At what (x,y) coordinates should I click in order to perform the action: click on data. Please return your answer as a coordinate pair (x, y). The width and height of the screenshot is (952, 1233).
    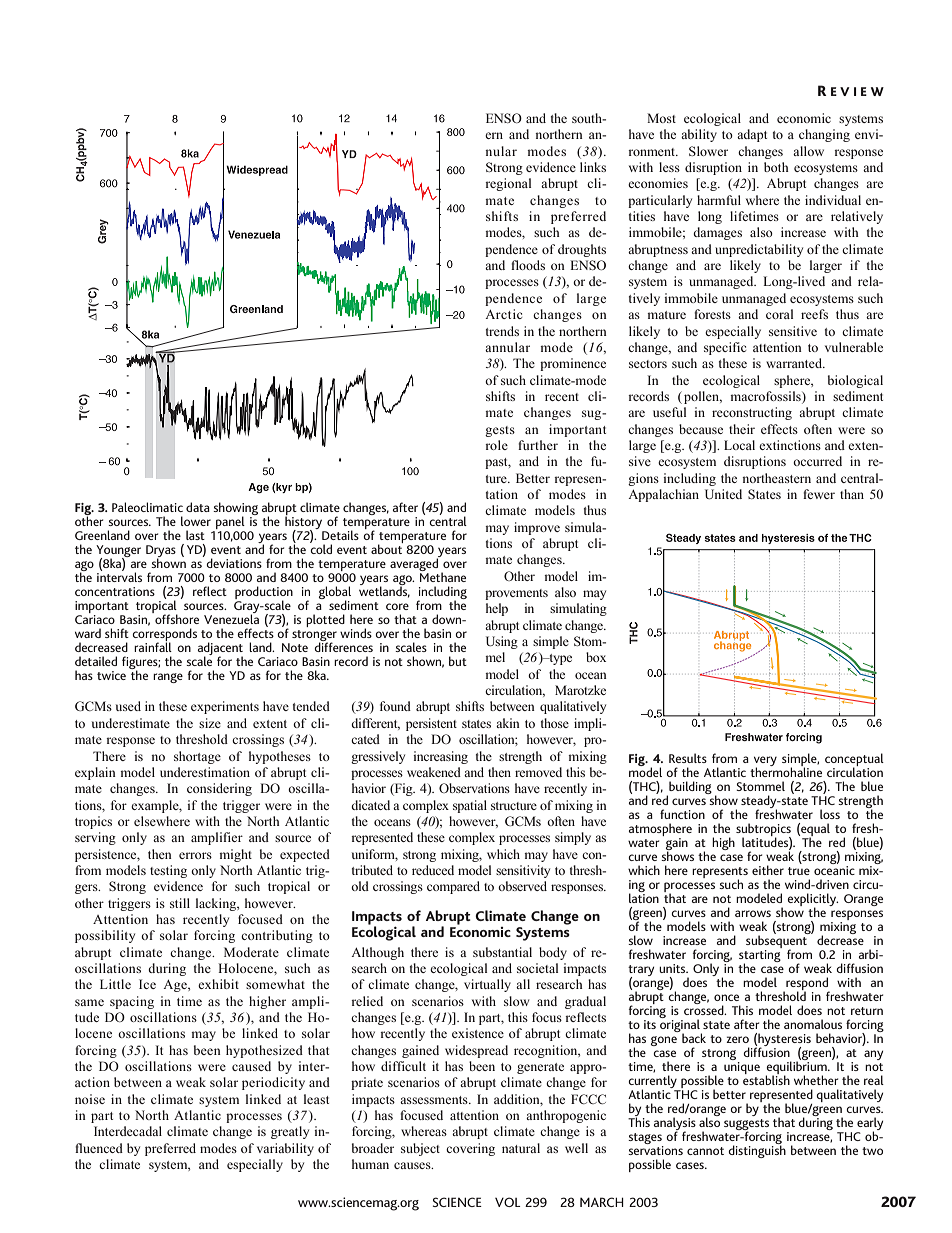
    Looking at the image, I should click on (198, 507).
